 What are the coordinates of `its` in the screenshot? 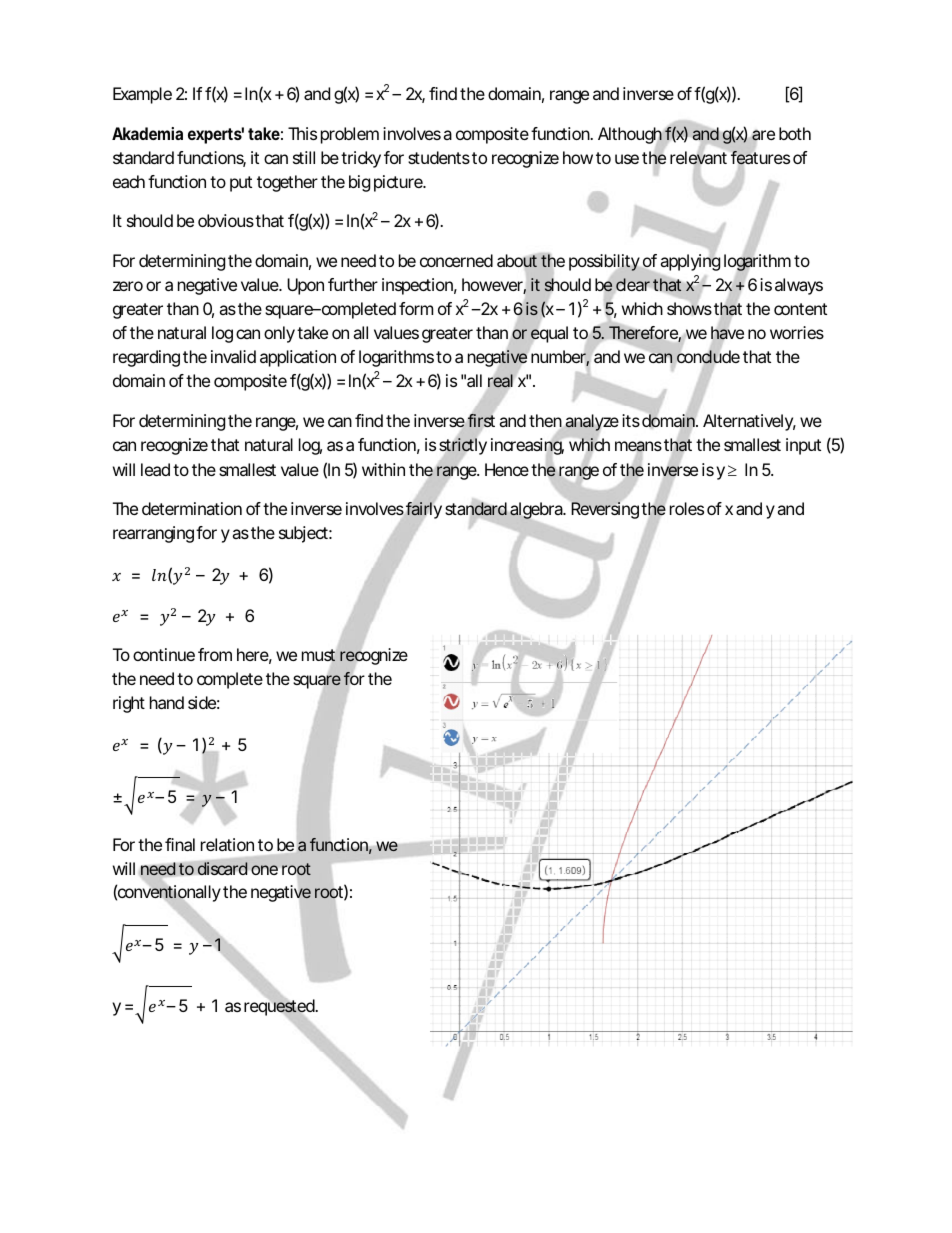 It's located at (631, 420).
